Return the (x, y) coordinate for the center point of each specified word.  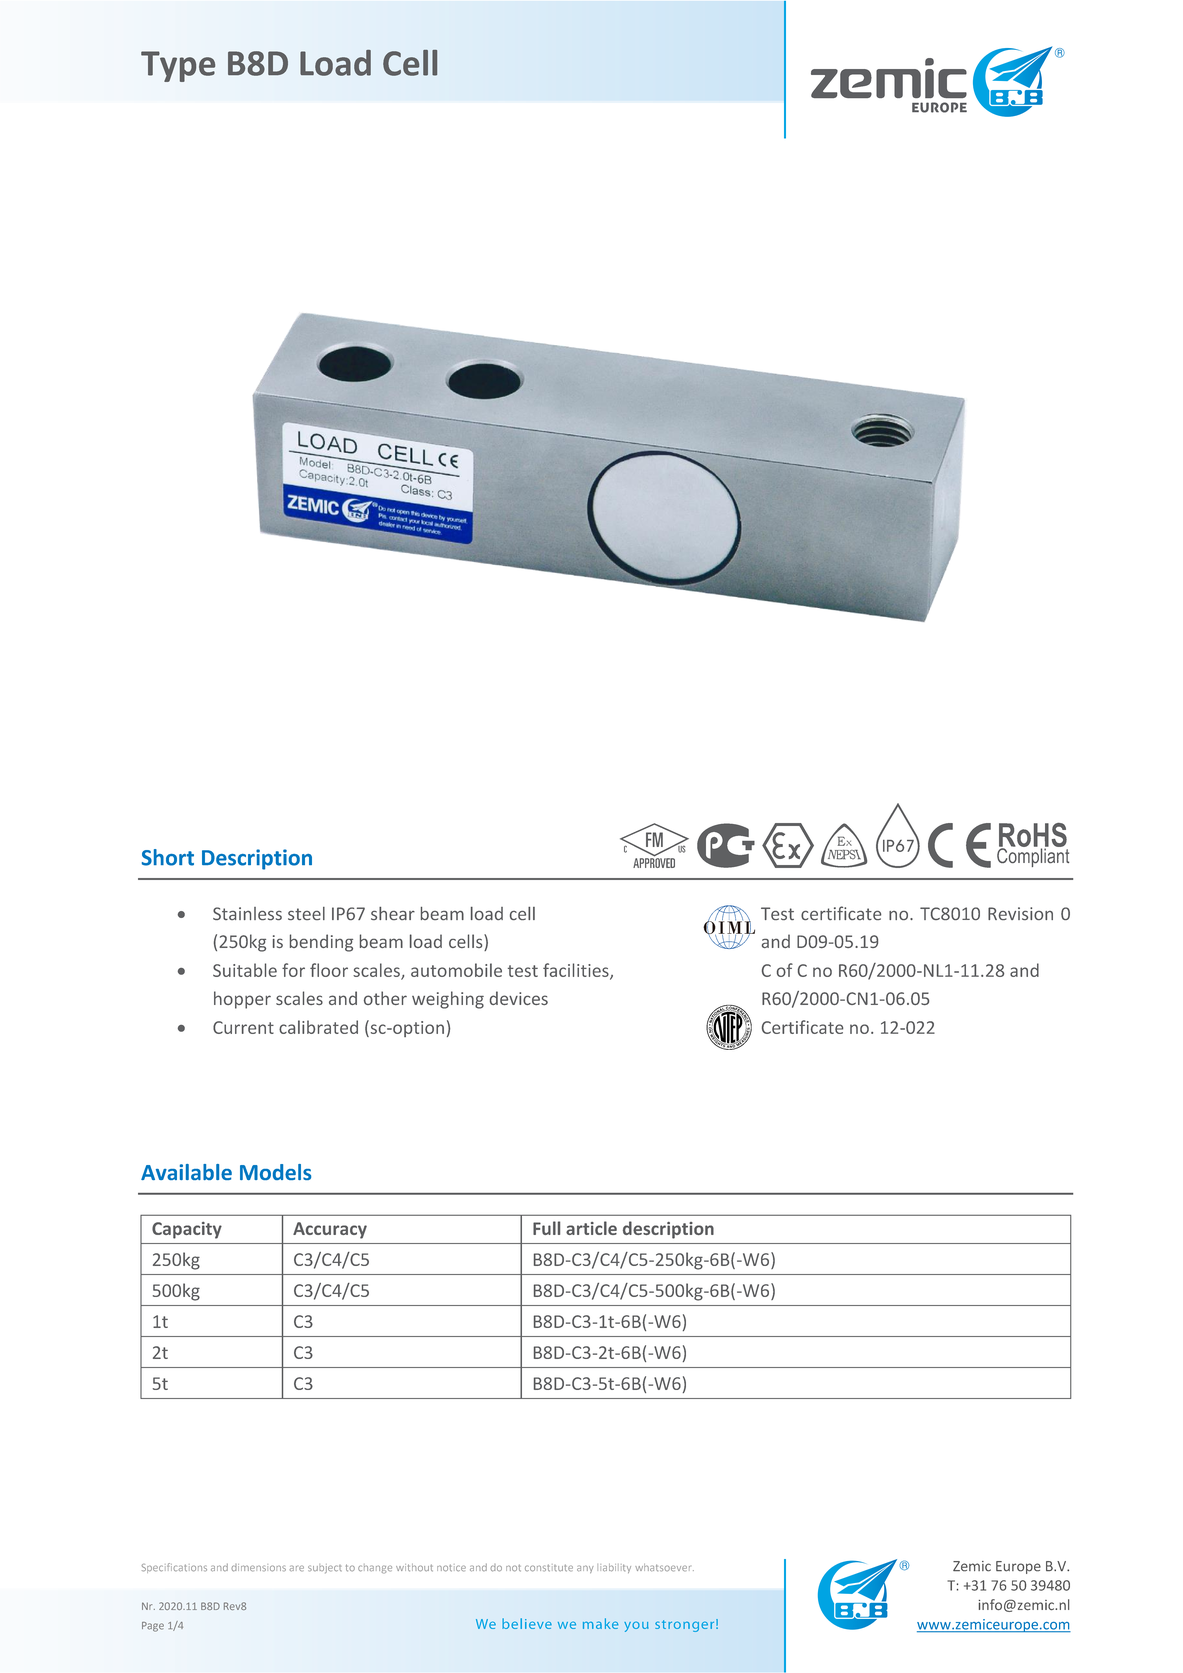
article (591, 1228)
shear (393, 913)
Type (178, 66)
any (585, 1569)
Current (243, 1027)
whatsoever (664, 1568)
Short (168, 857)
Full (546, 1228)
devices (519, 998)
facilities (577, 971)
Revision (1020, 913)
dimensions (258, 1568)
